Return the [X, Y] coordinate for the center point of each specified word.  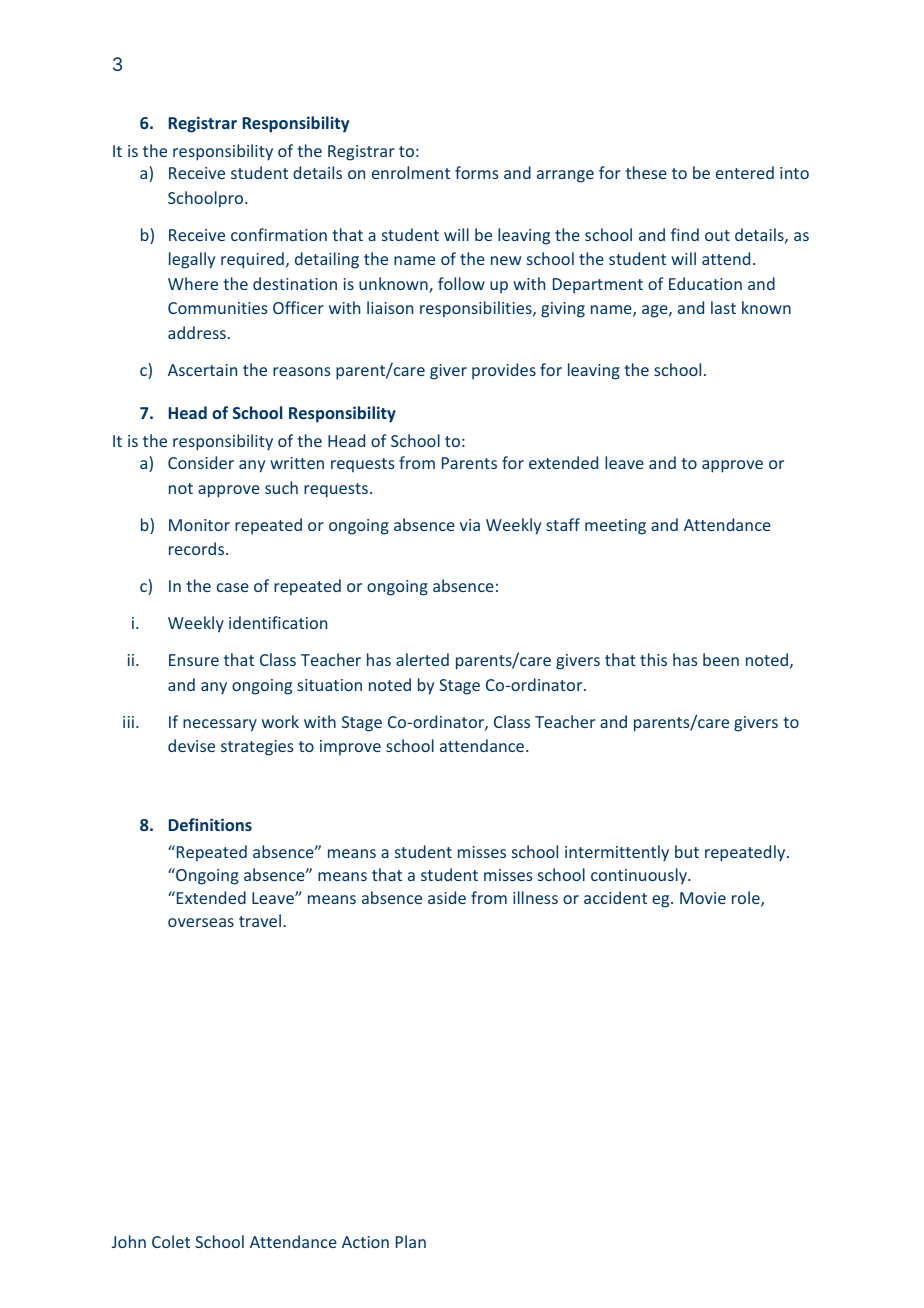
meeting [615, 527]
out [717, 235]
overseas [201, 922]
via [470, 525]
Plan [411, 1241]
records [198, 548]
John [129, 1241]
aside [447, 897]
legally [192, 260]
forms [476, 172]
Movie [703, 898]
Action [365, 1242]
